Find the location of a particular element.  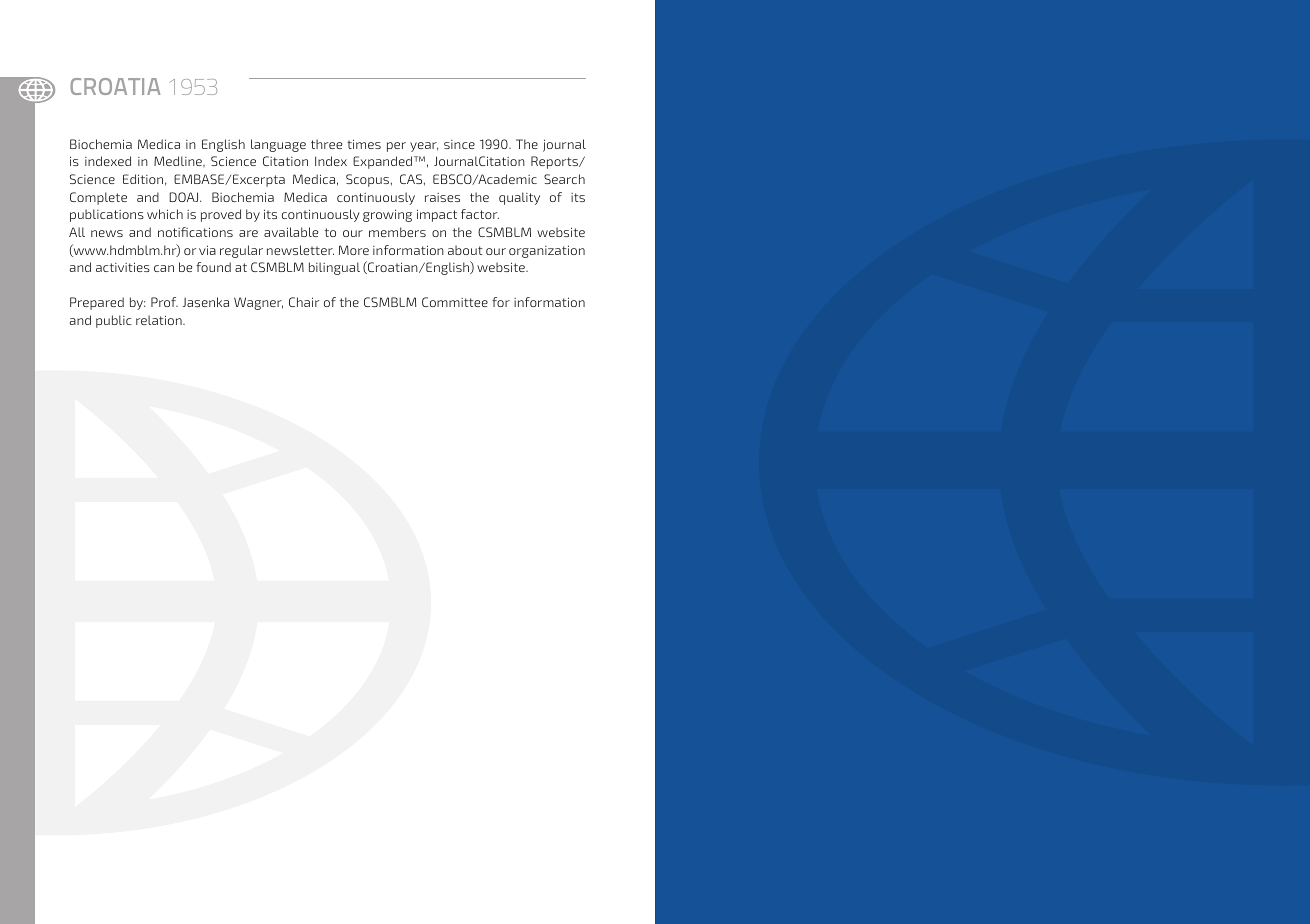

factor is located at coordinates (480, 214).
